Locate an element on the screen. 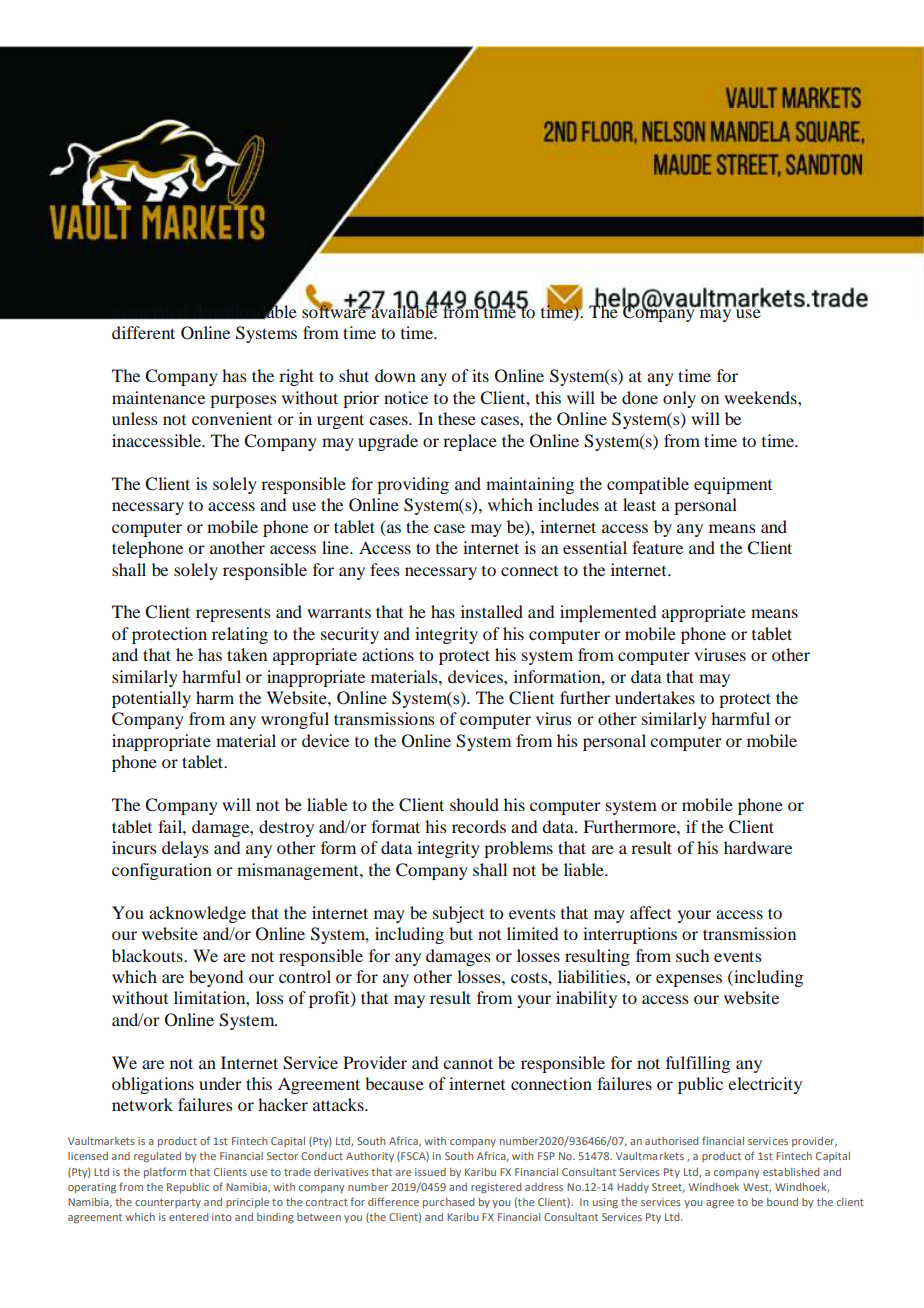  should is located at coordinates (474, 804).
